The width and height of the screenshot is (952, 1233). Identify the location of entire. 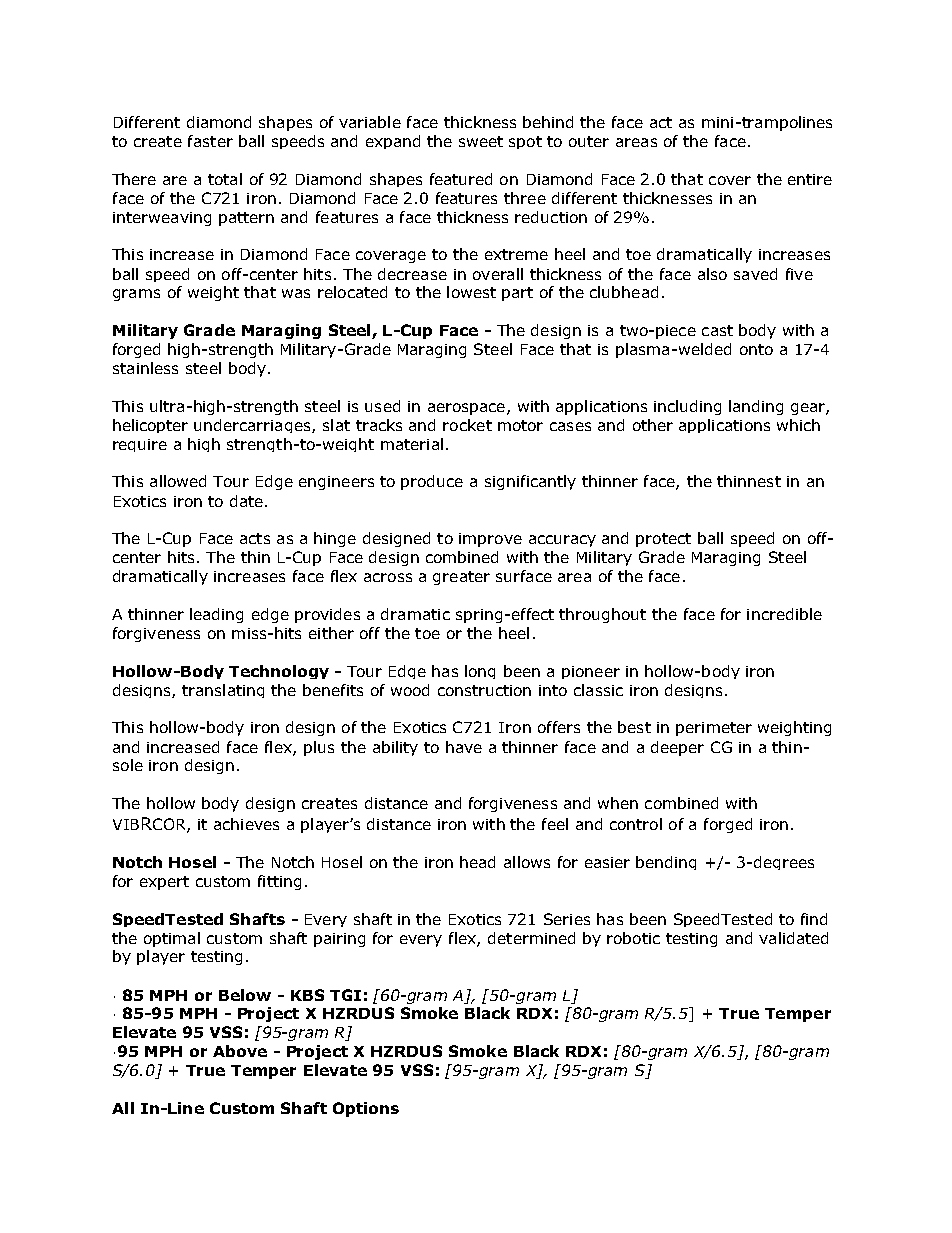
(810, 179).
